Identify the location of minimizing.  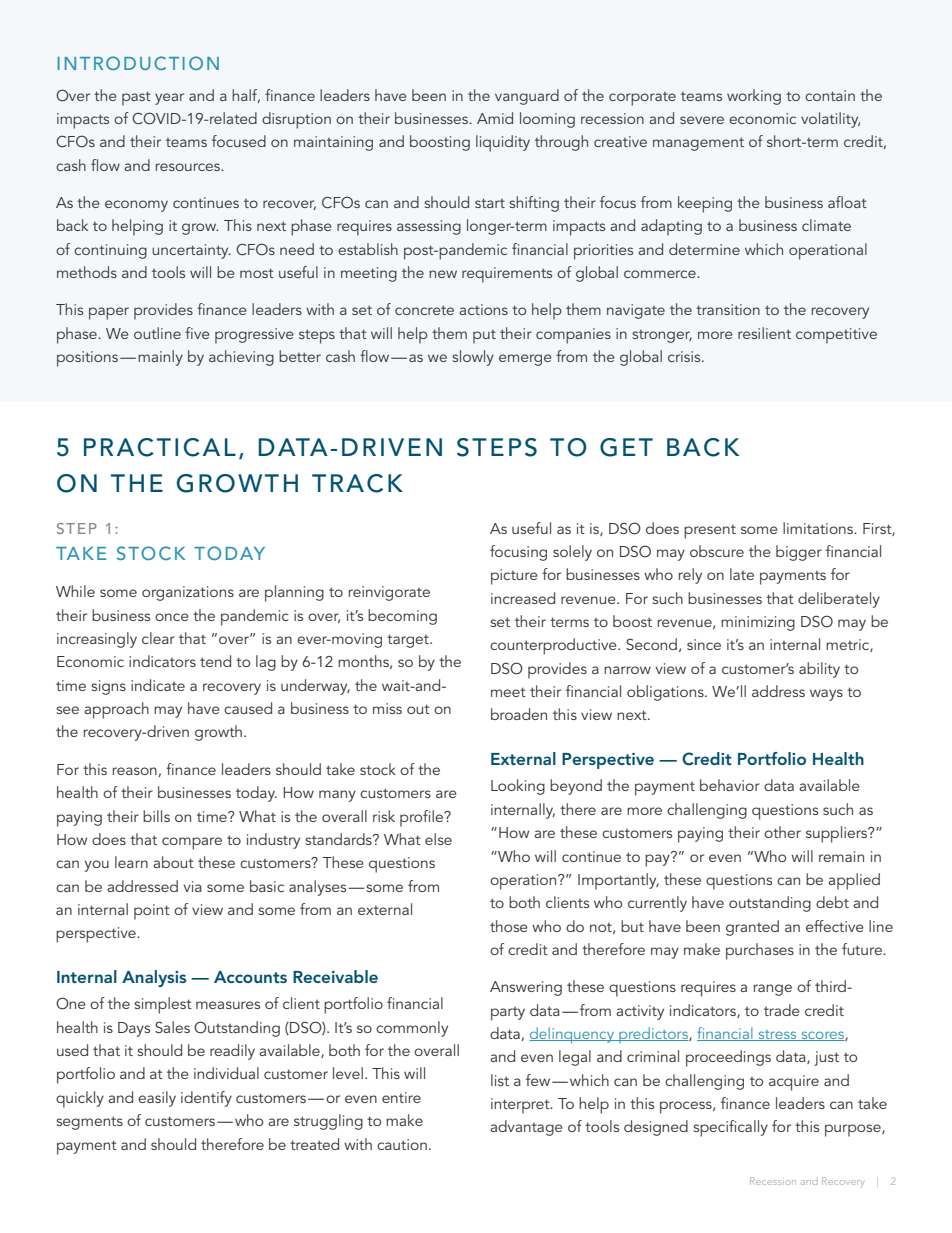
(758, 623).
